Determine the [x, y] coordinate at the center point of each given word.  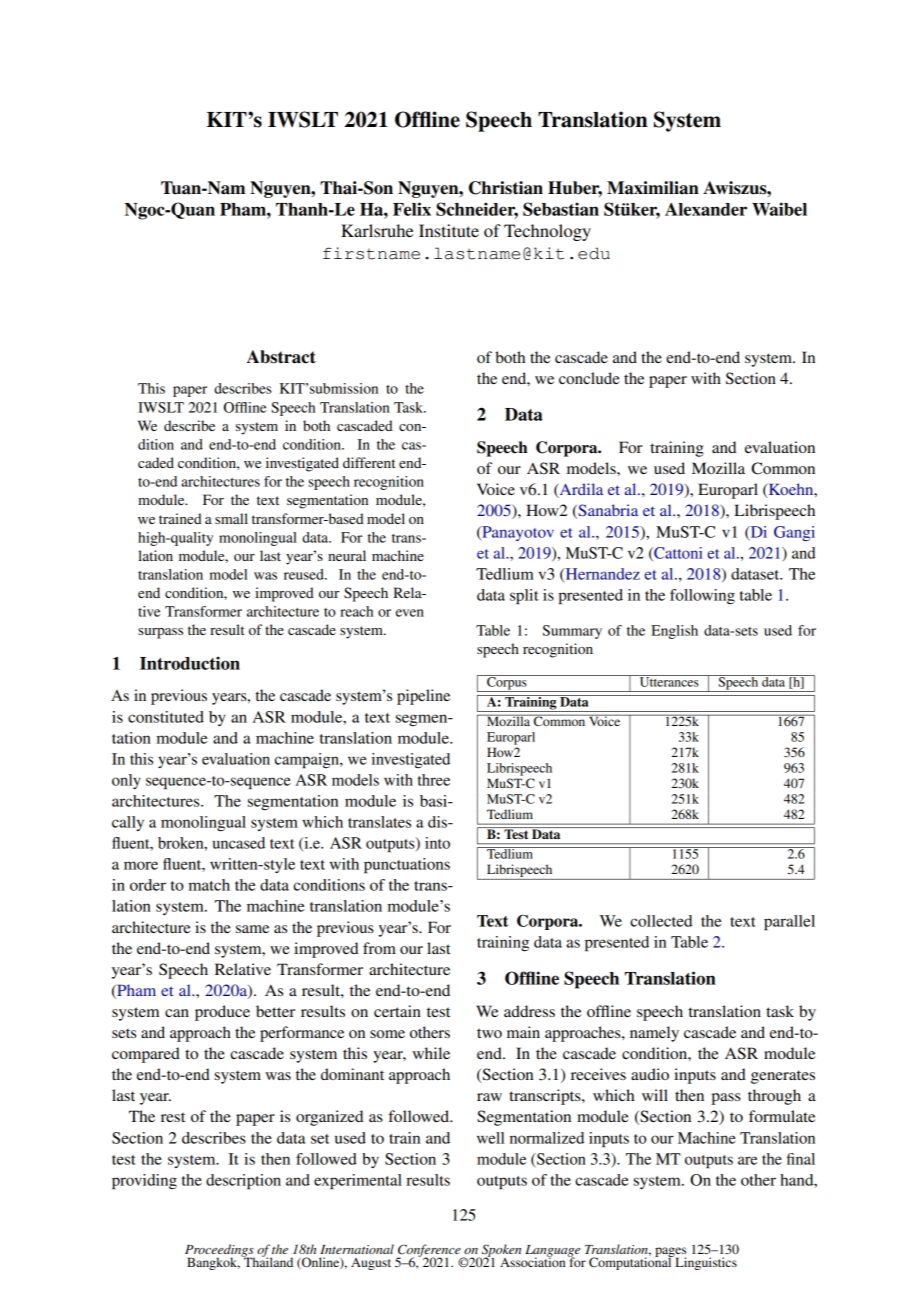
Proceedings [220, 1251]
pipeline [423, 697]
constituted [166, 717]
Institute [449, 230]
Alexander [706, 209]
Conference [429, 1251]
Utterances [669, 681]
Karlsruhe [377, 230]
